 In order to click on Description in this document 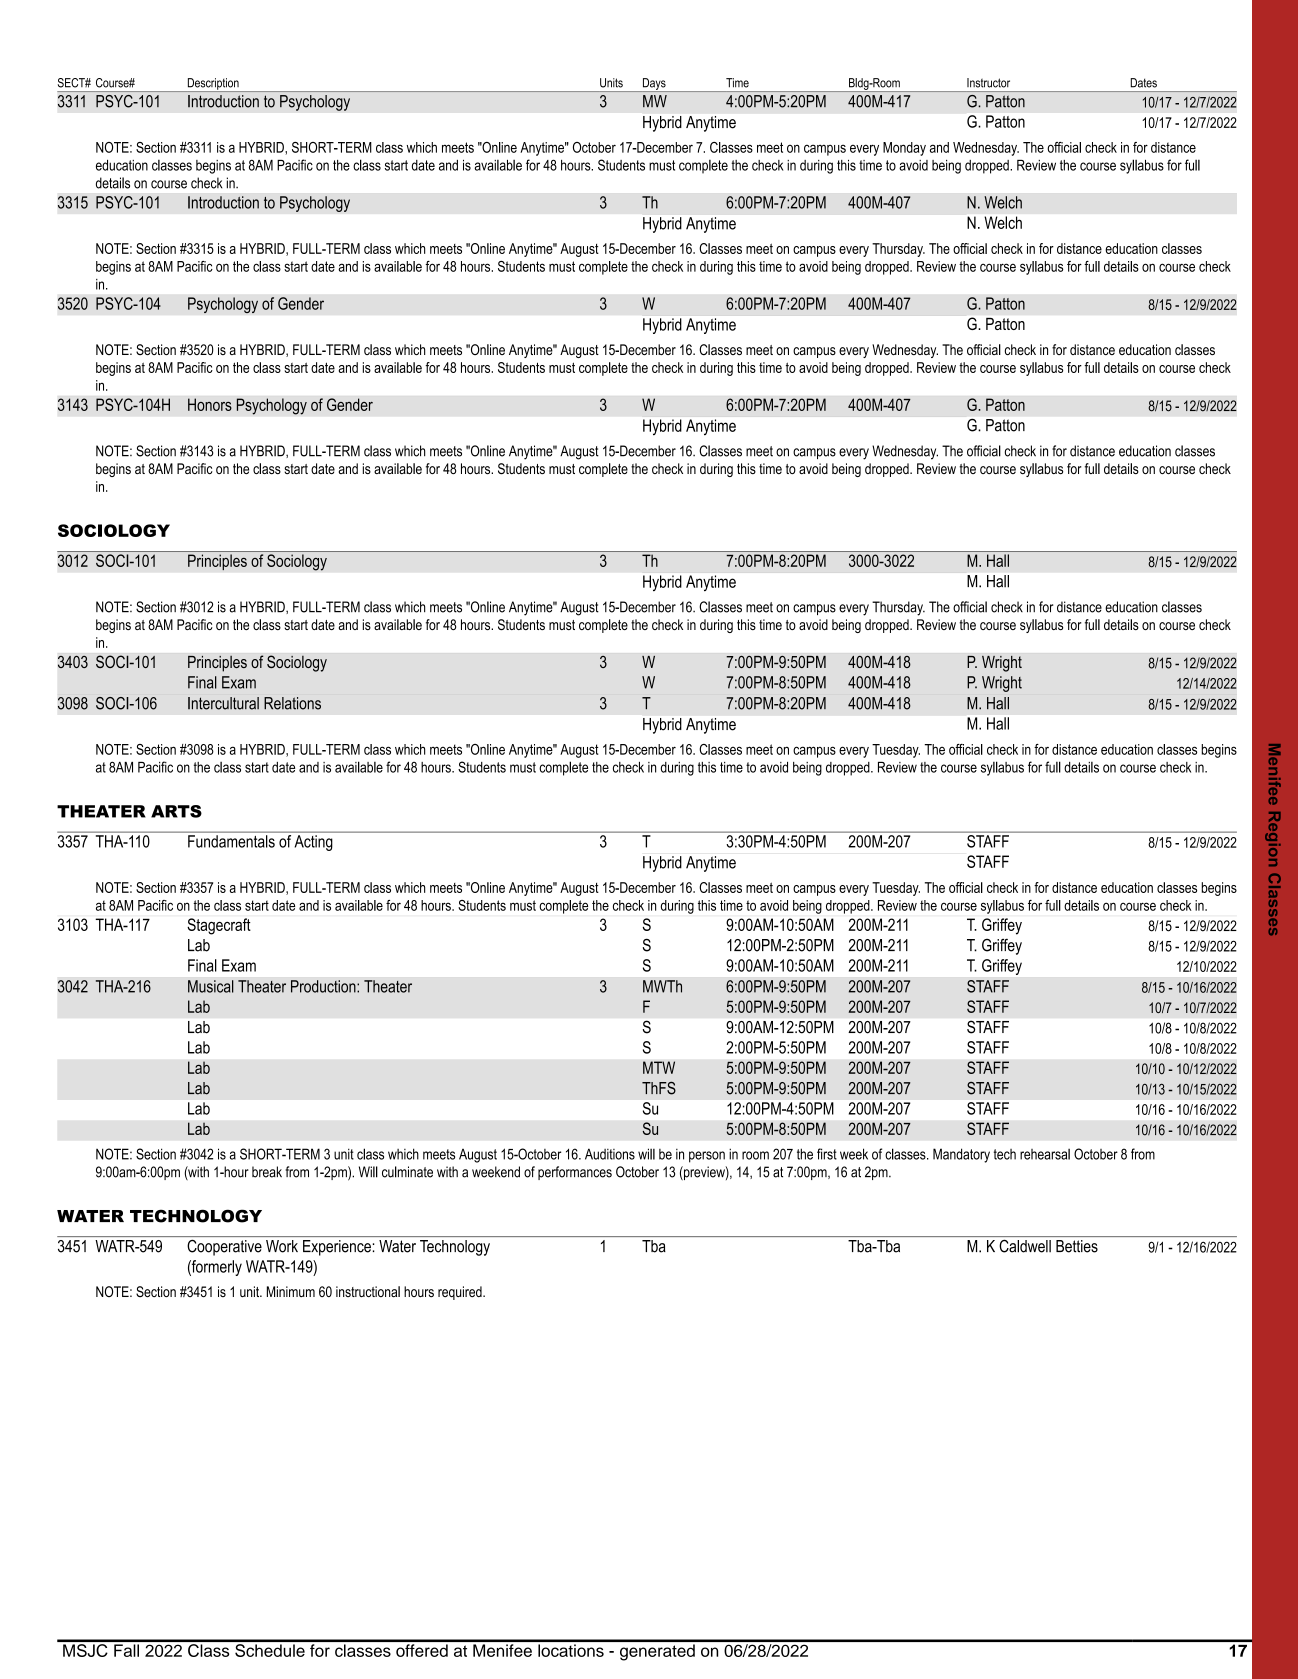, I will do `click(213, 85)`.
